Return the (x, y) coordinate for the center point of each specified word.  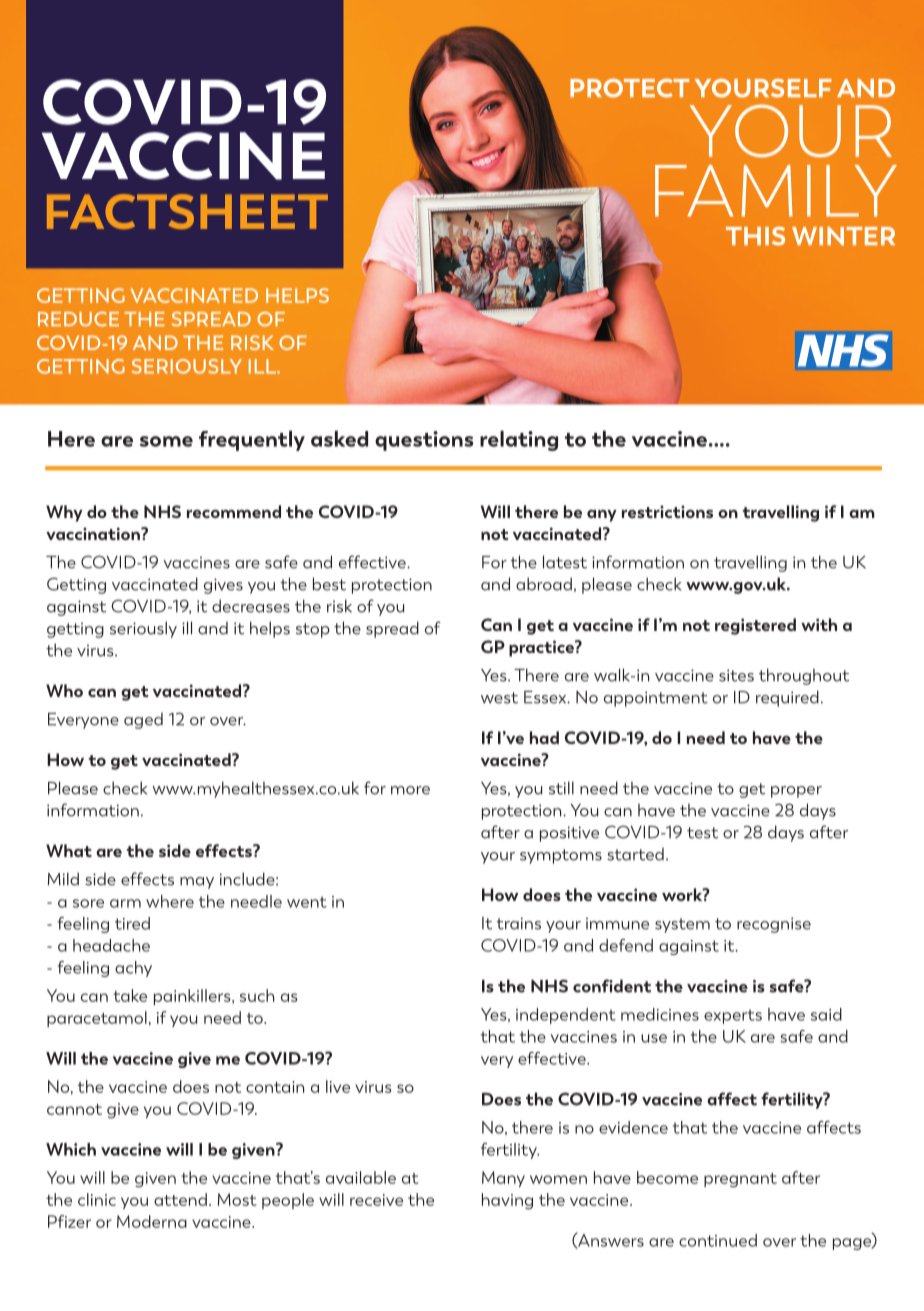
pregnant (740, 1180)
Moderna (152, 1221)
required (787, 698)
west (499, 698)
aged (143, 721)
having (507, 1201)
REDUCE (78, 319)
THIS (755, 236)
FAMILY (776, 191)
